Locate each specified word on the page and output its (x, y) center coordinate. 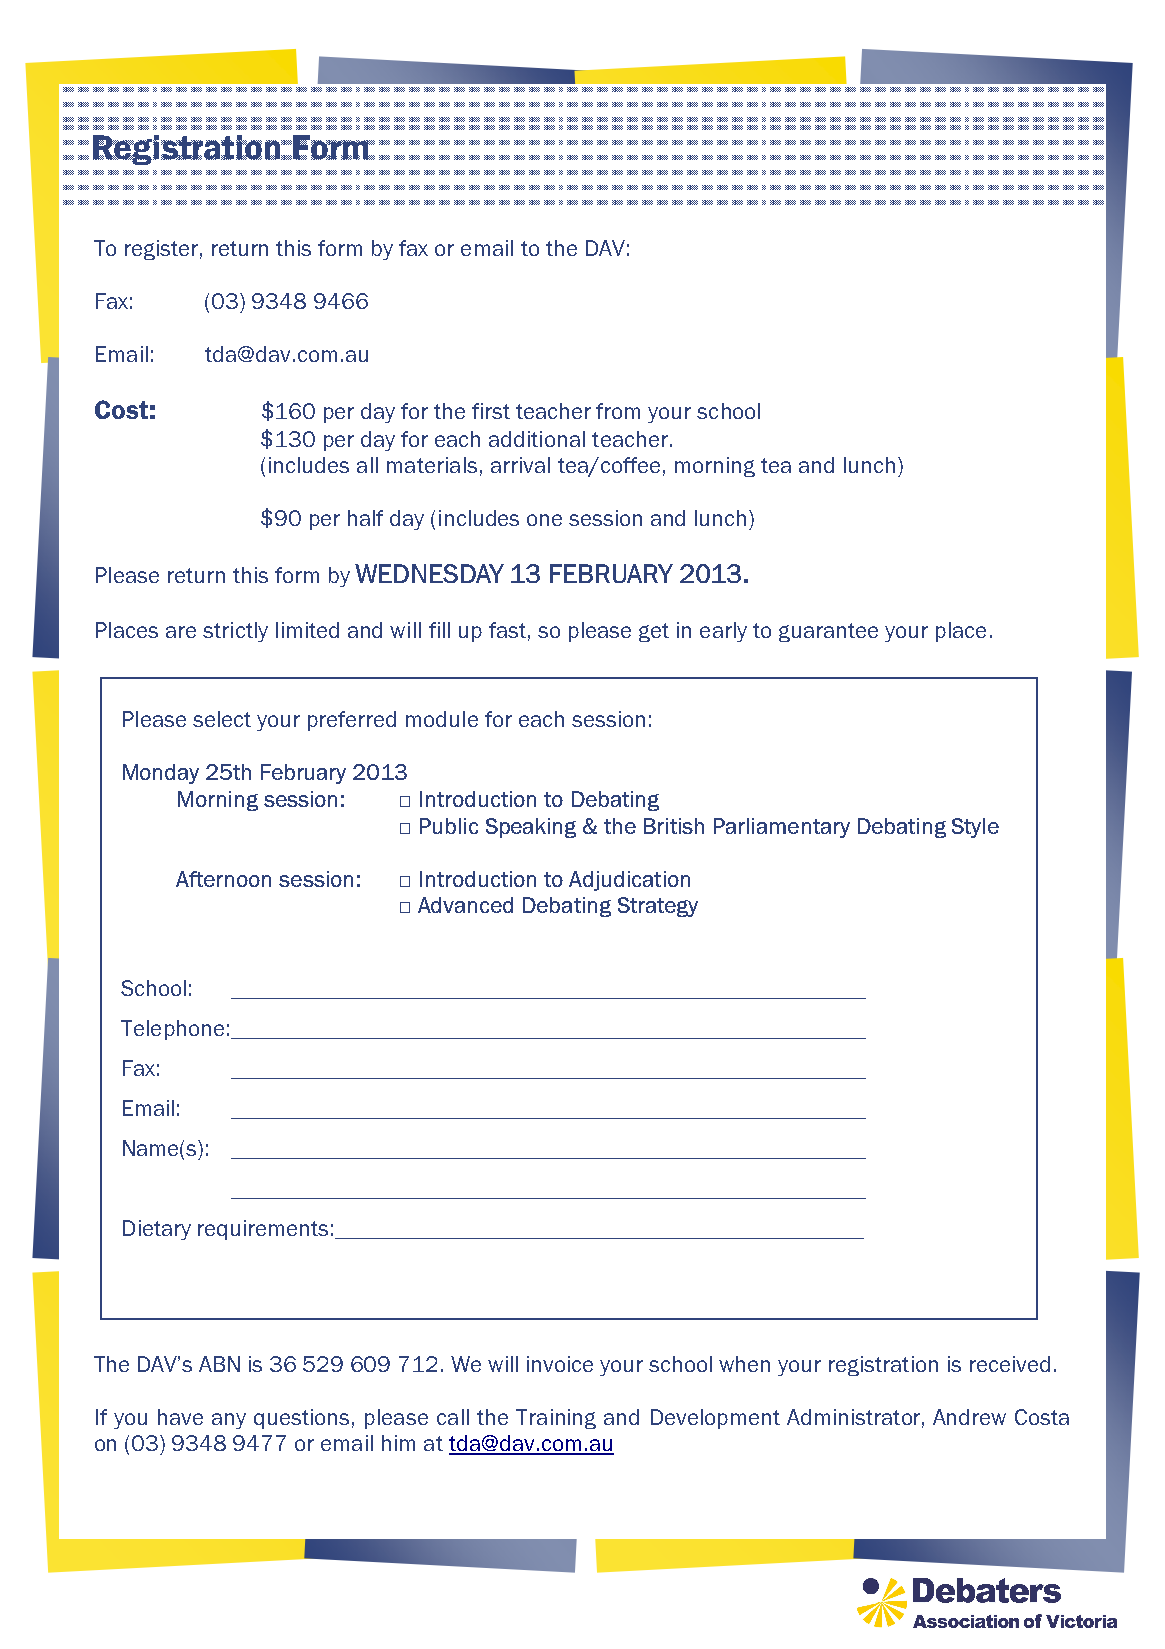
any (229, 1421)
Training (556, 1419)
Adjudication (629, 881)
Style (975, 828)
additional (537, 439)
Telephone (172, 1030)
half (365, 518)
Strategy (658, 907)
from (618, 411)
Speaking (531, 828)
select (222, 719)
